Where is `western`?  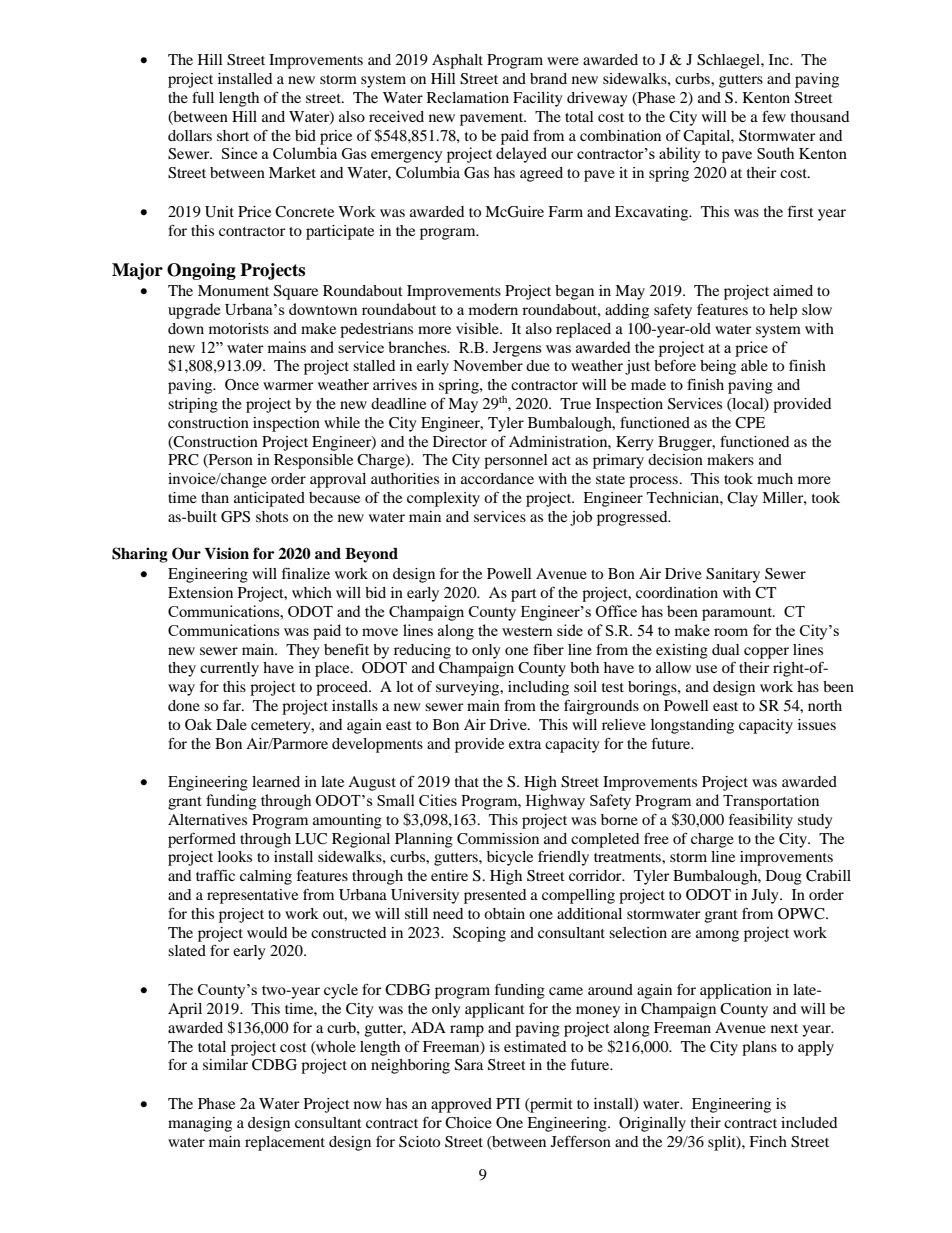
western is located at coordinates (527, 631).
